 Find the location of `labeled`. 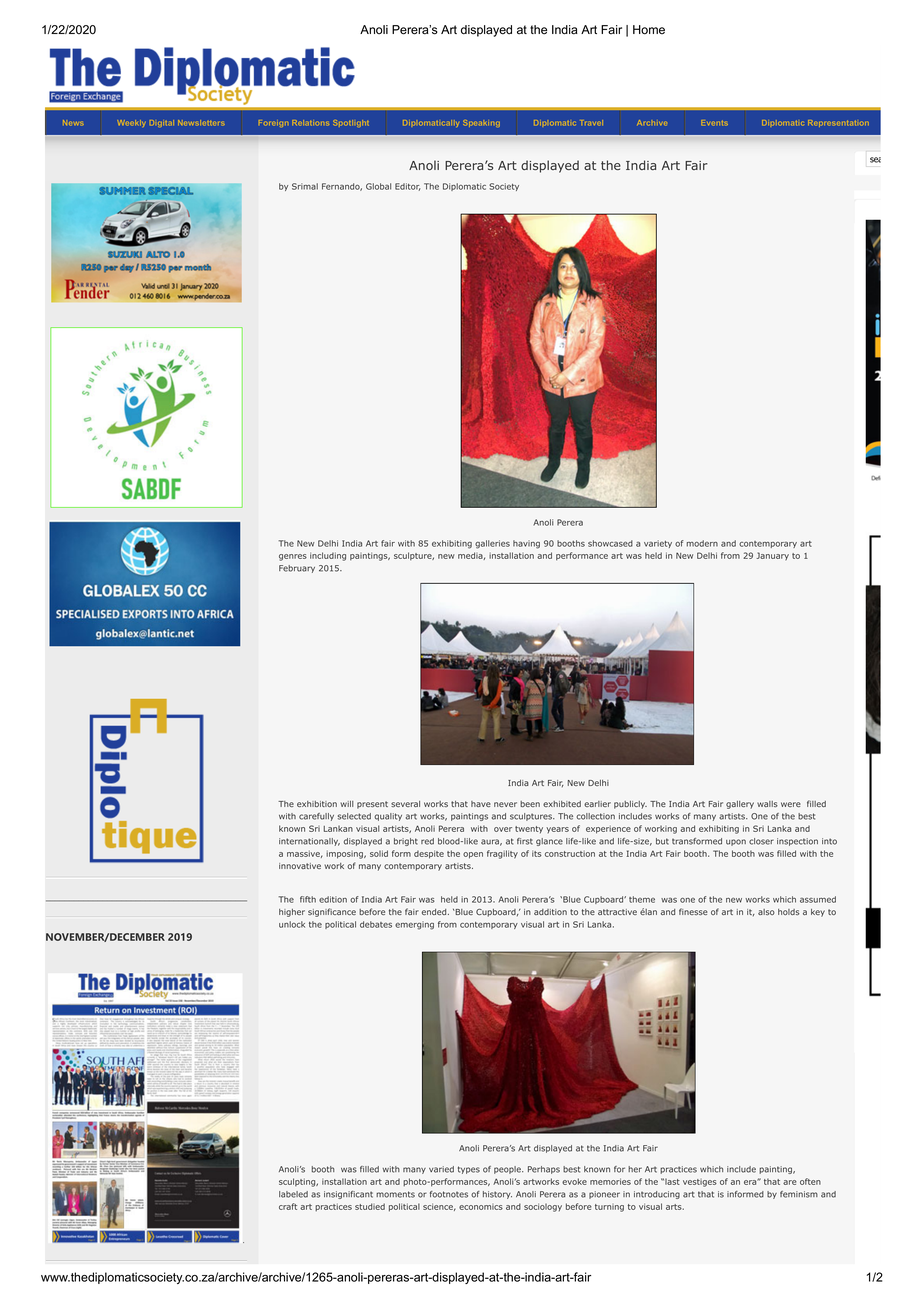

labeled is located at coordinates (293, 1194).
